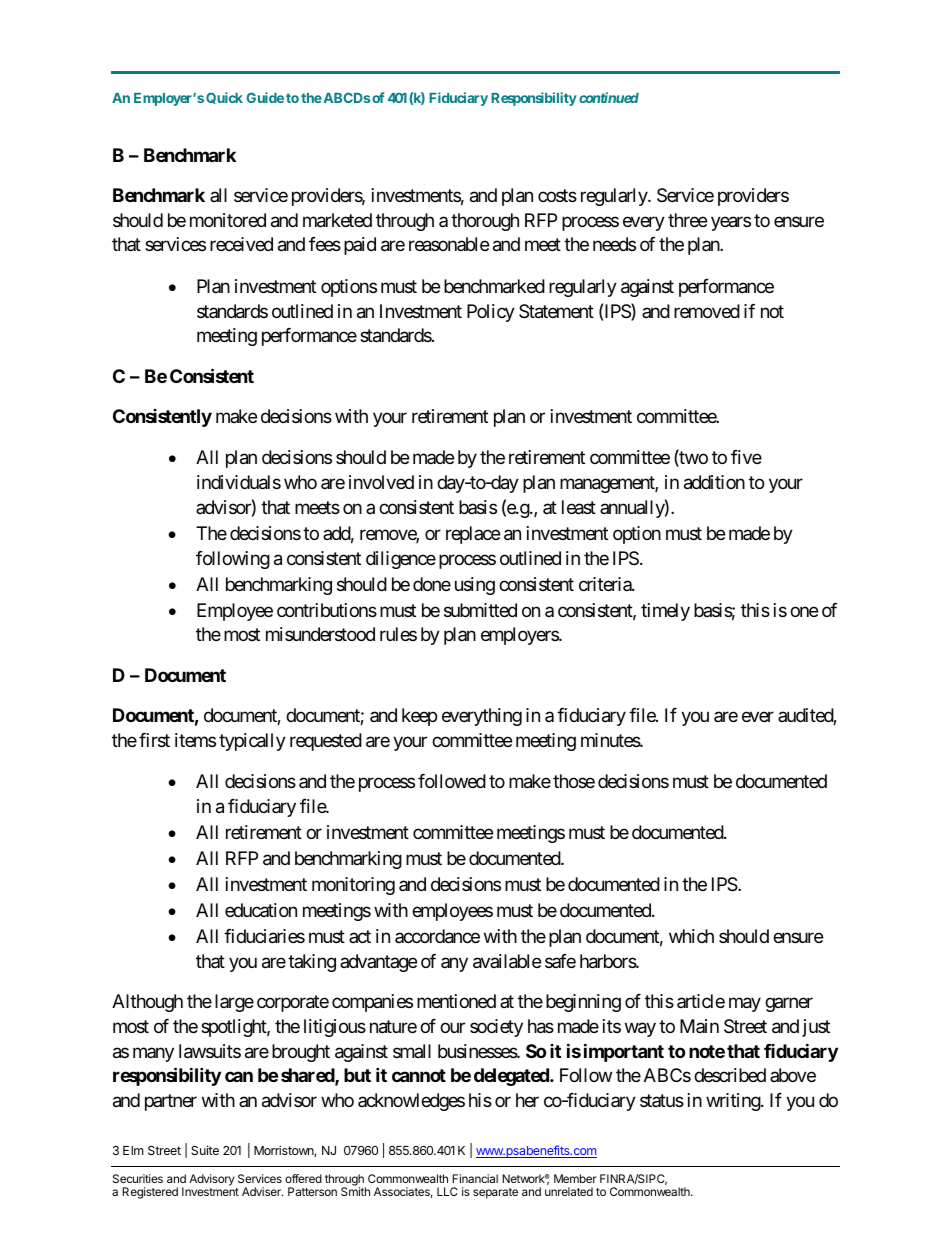 This screenshot has height=1233, width=952. Describe the element at coordinates (691, 936) in the screenshot. I see `which` at that location.
